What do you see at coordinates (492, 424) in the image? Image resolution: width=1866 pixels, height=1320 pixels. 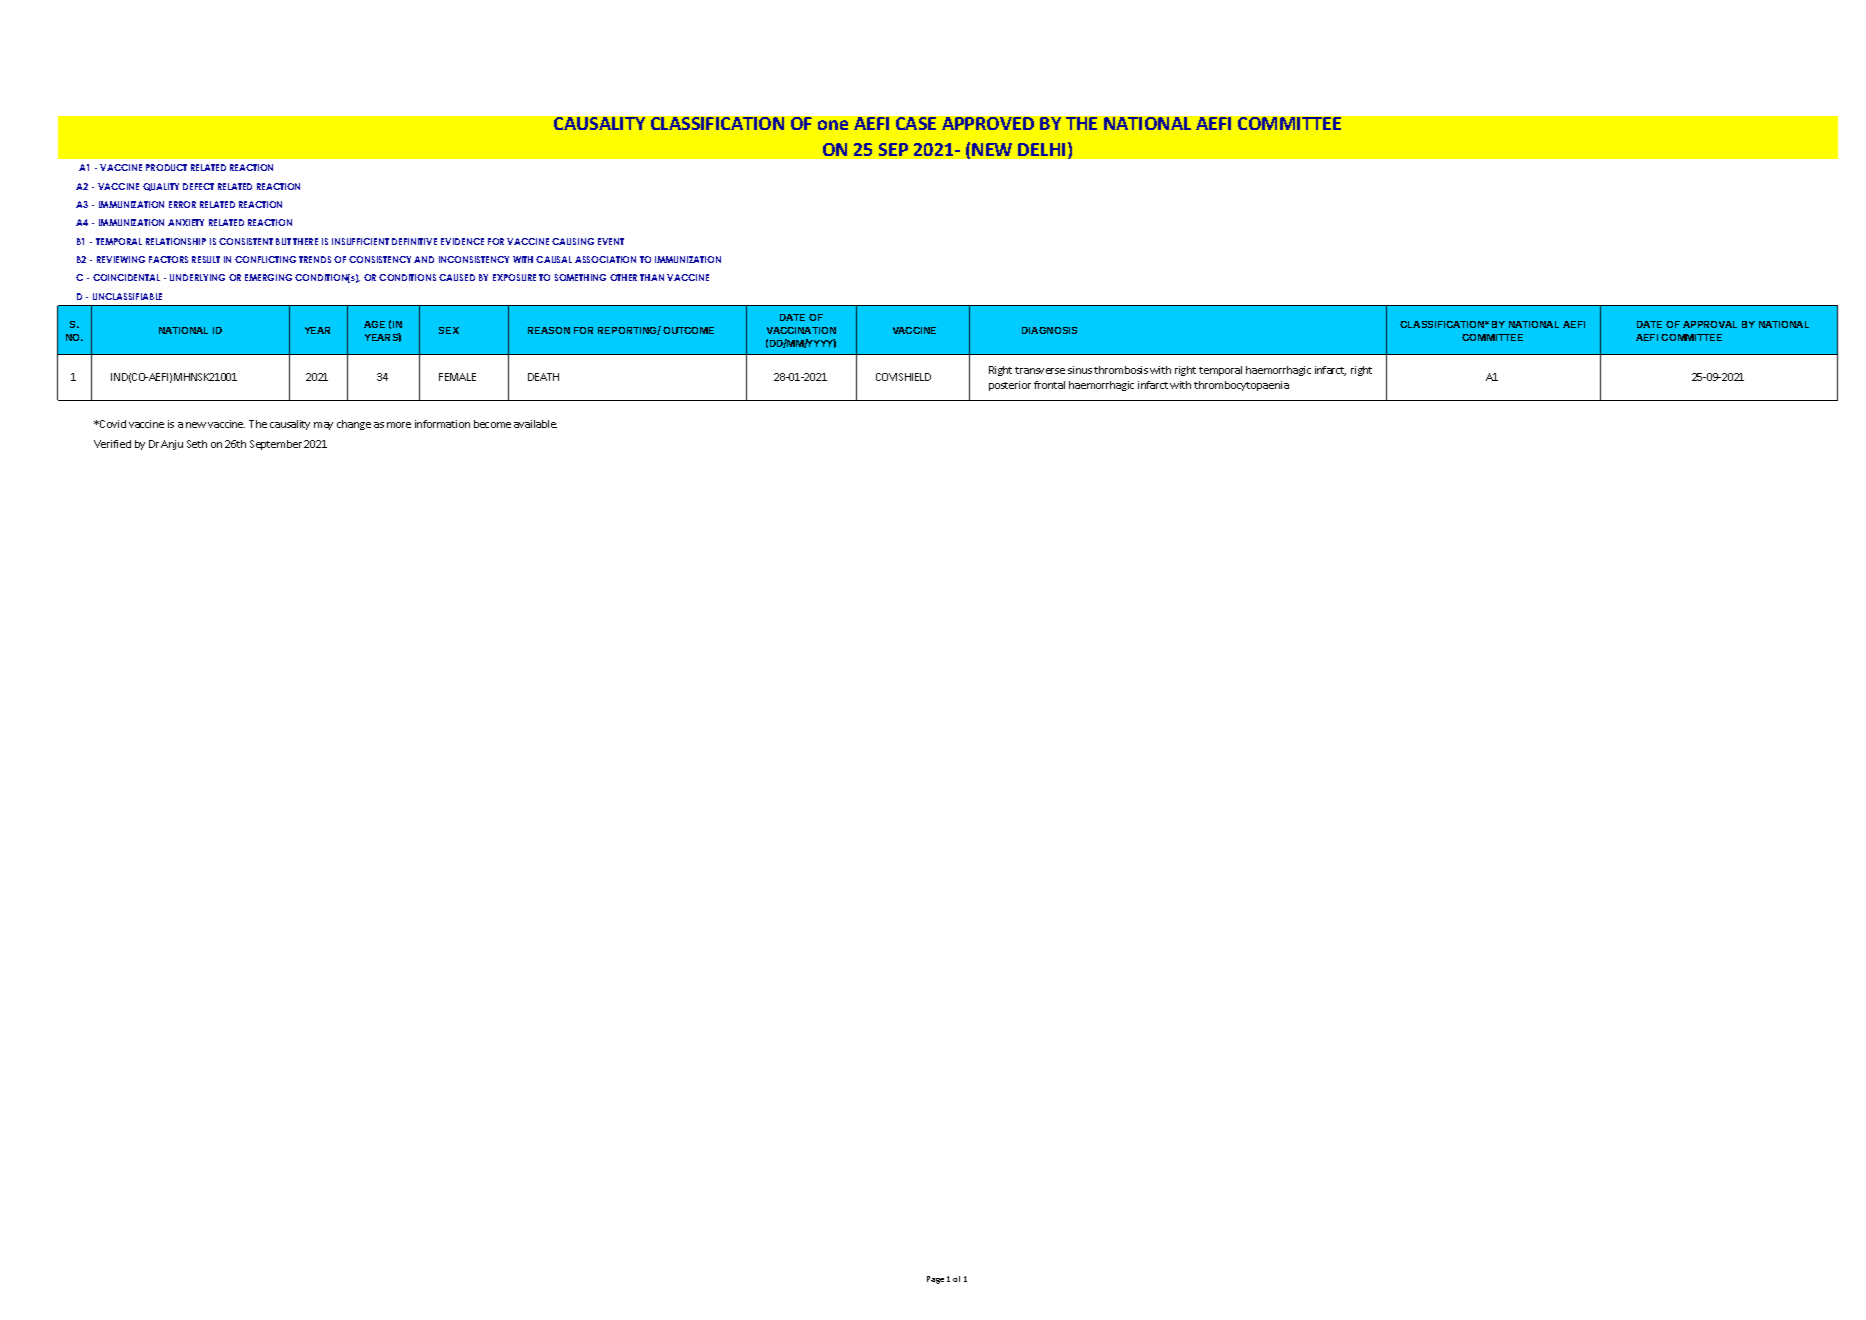 I see `become` at bounding box center [492, 424].
